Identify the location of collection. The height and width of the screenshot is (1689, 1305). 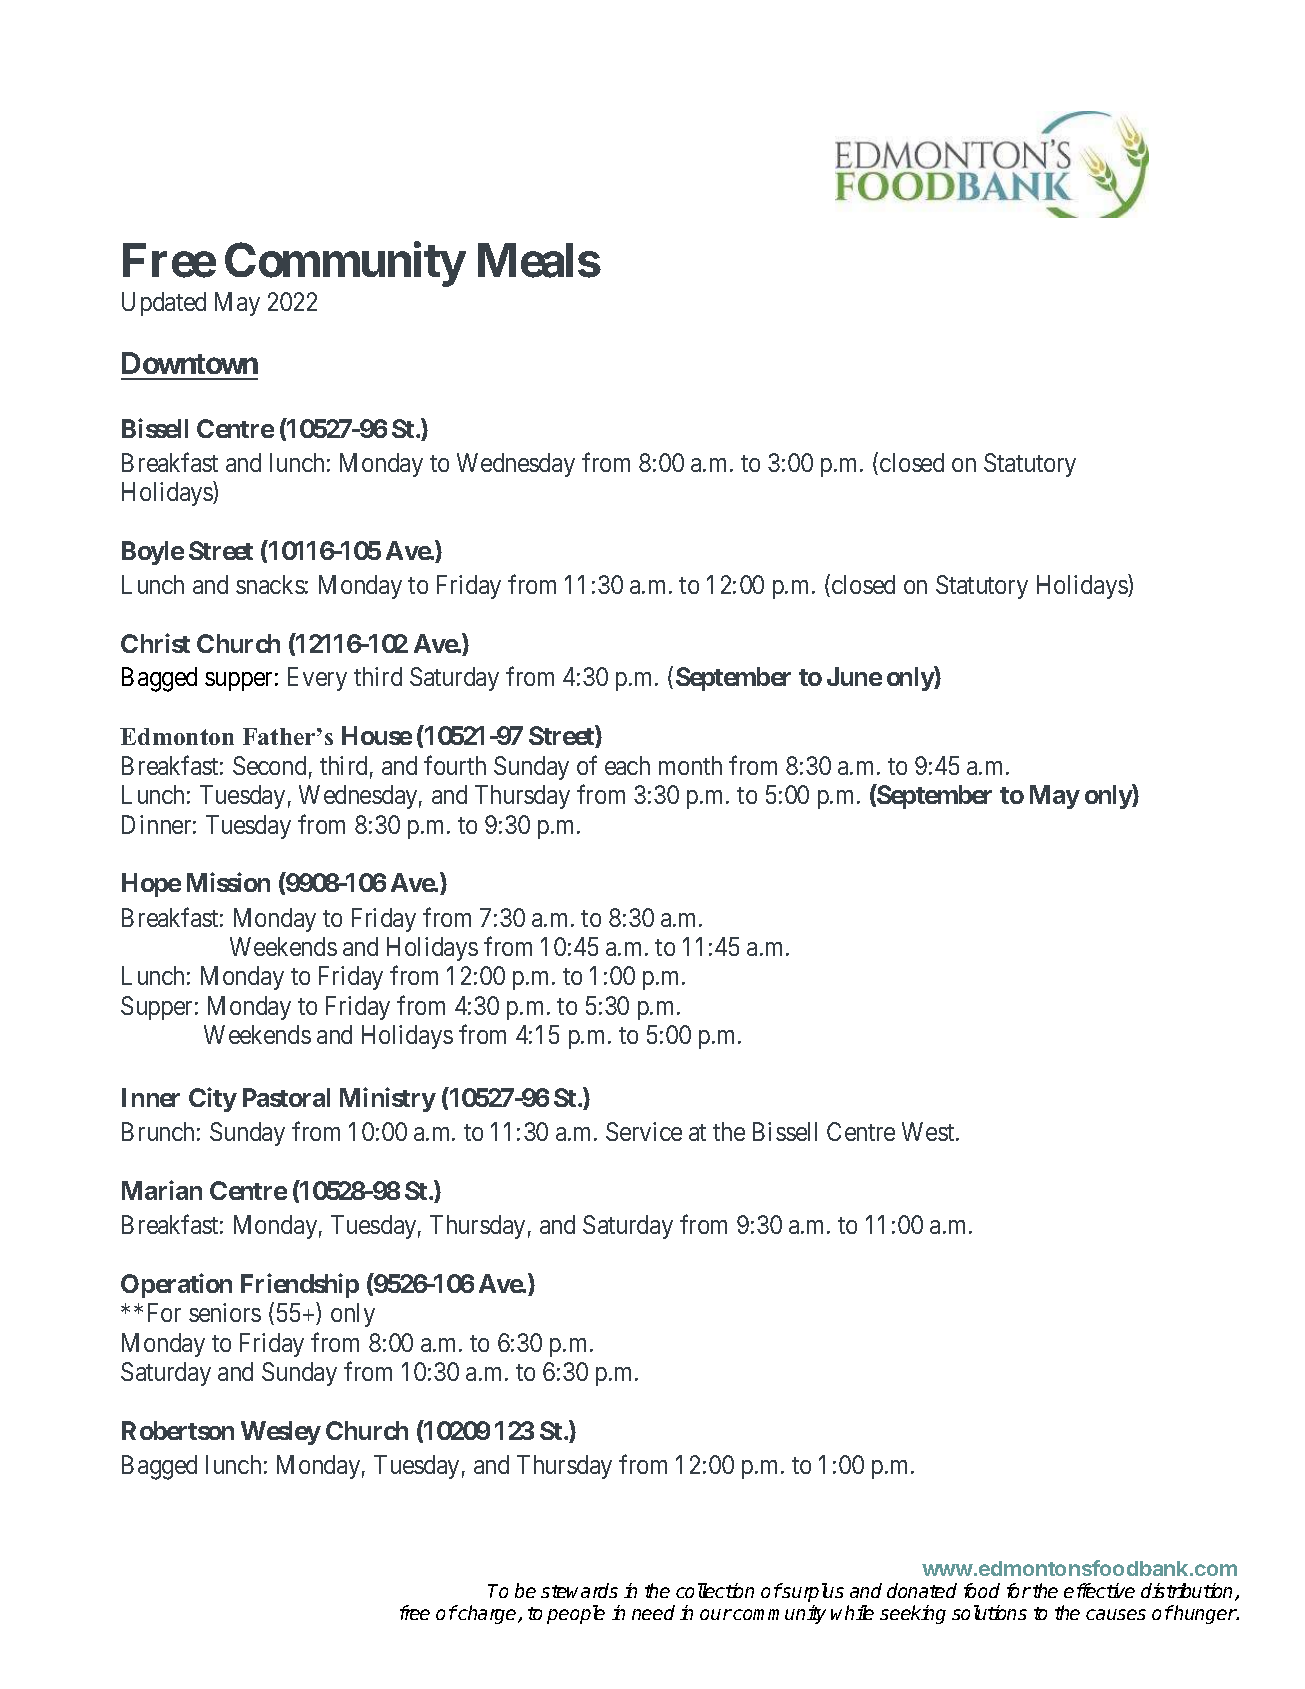
(715, 1590).
